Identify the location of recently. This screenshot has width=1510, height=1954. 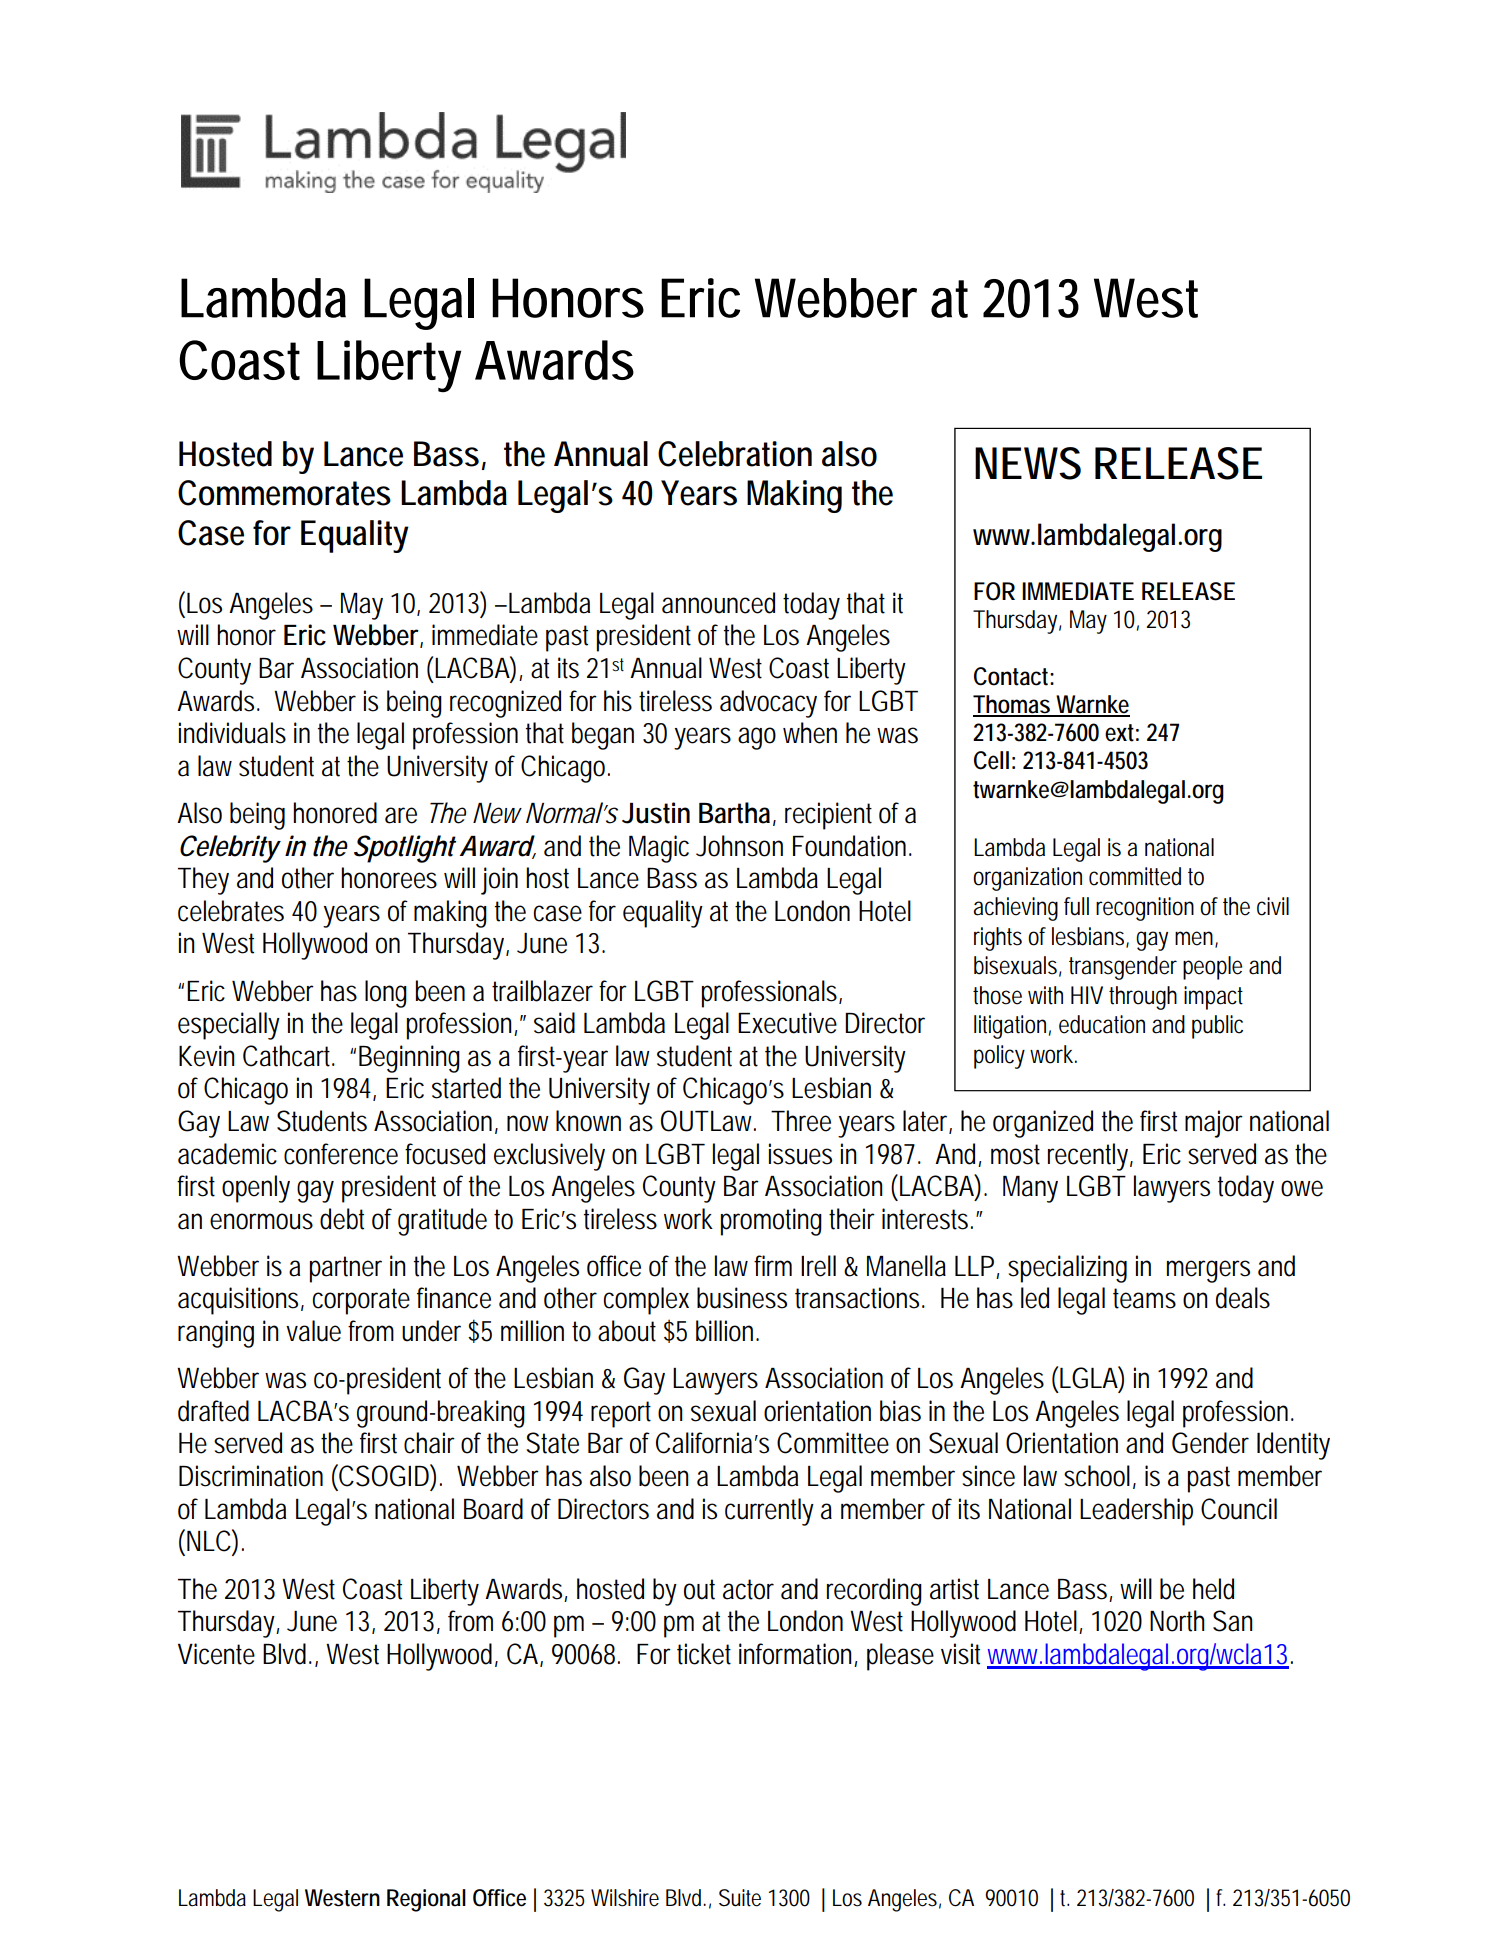
(1090, 1157).
